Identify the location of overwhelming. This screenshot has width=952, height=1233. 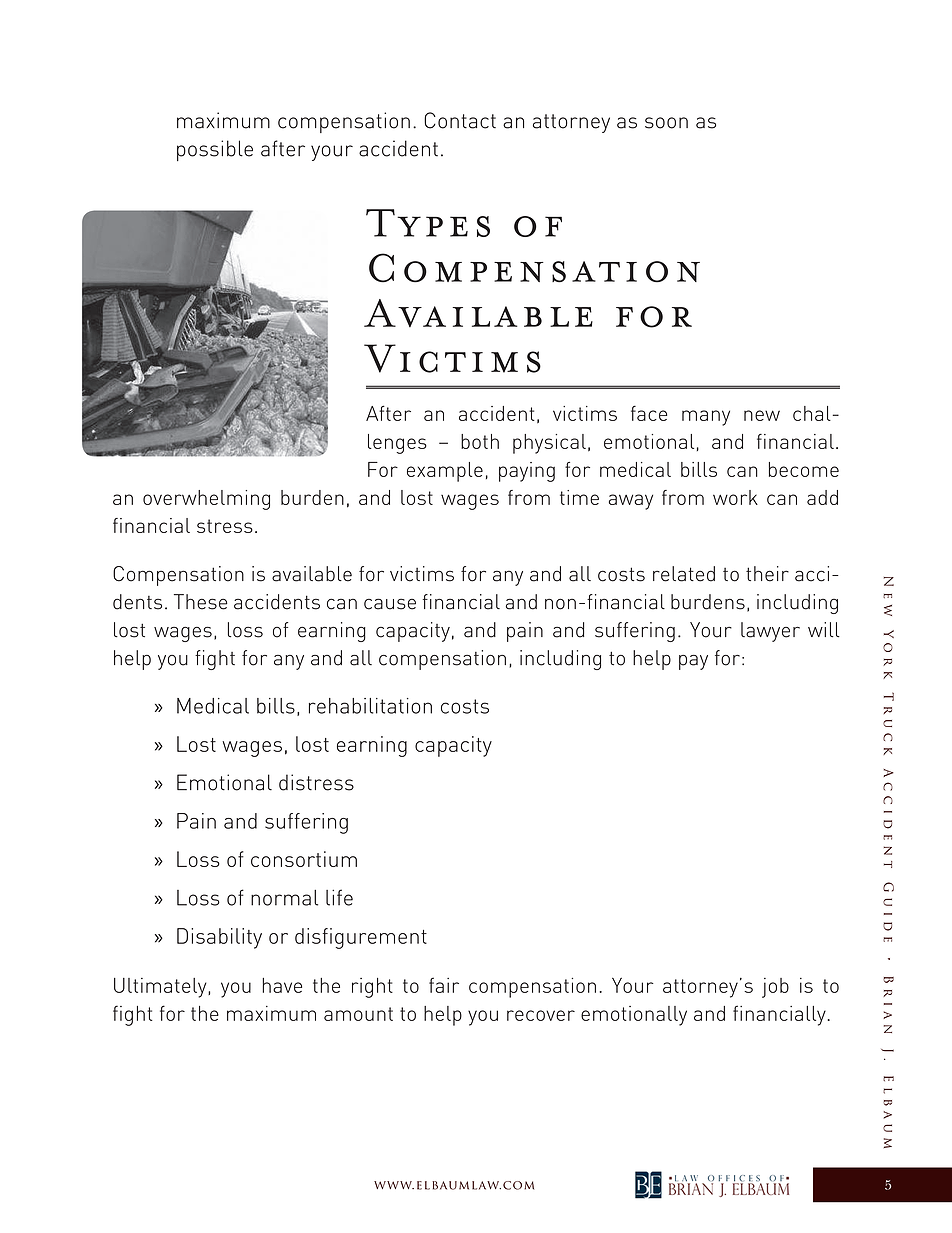
(206, 500).
